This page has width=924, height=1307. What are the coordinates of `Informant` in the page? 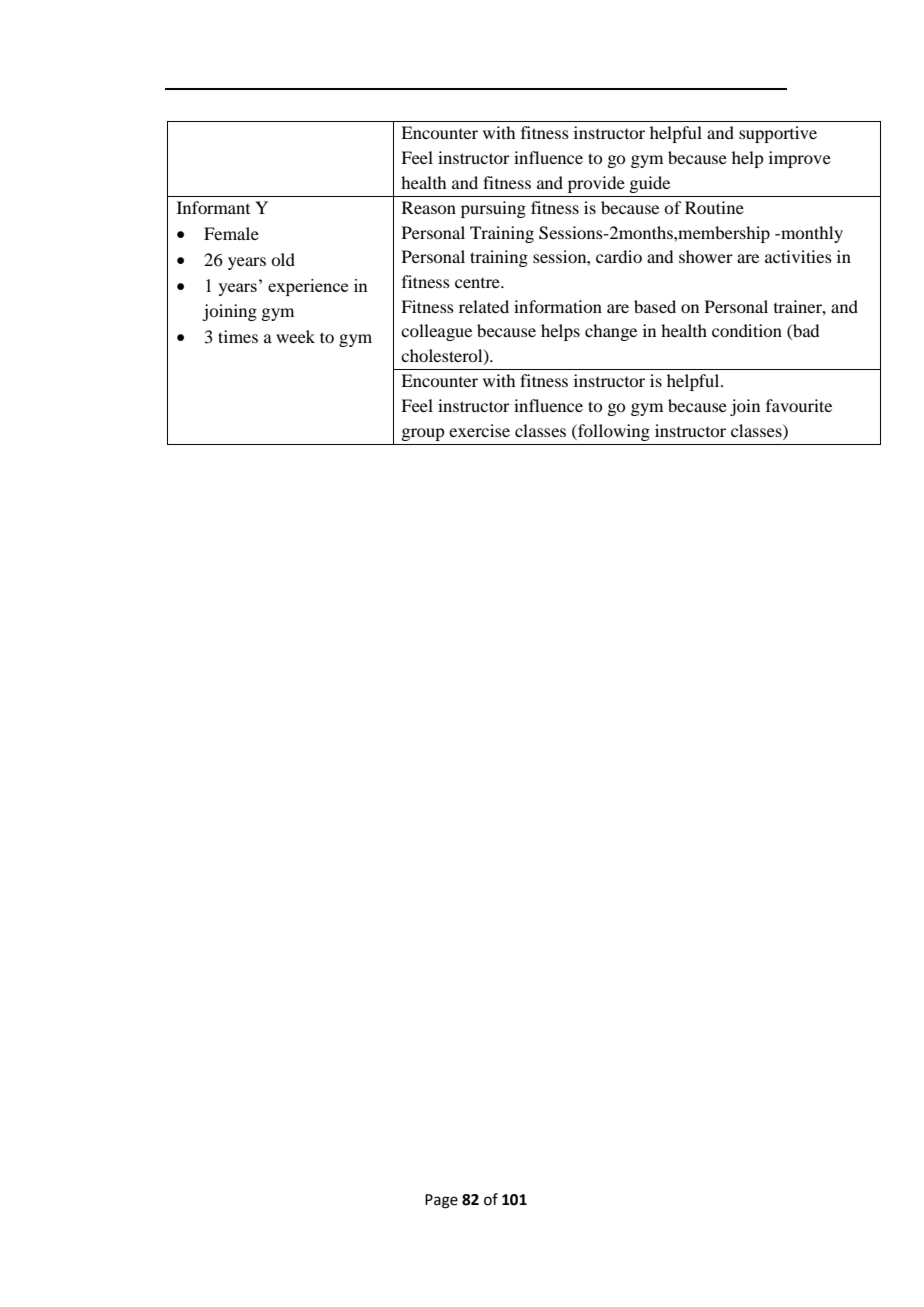 It's located at (213, 207).
